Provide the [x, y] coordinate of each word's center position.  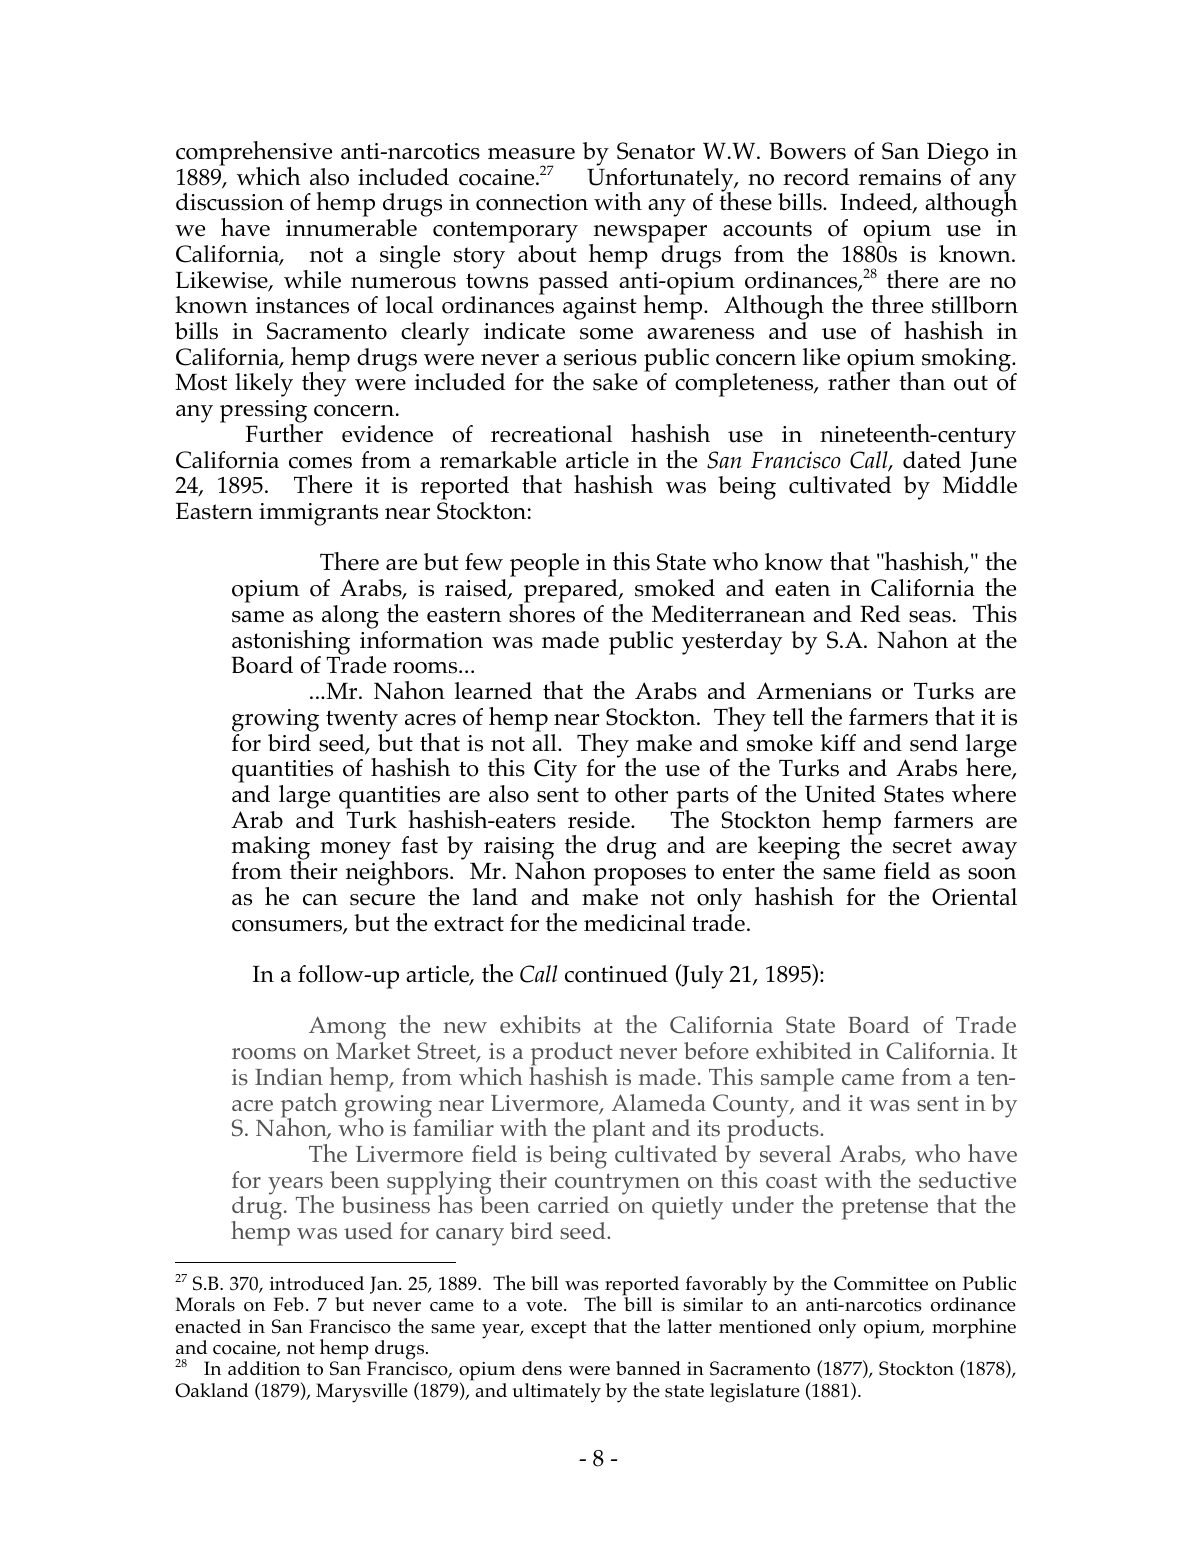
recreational [551, 434]
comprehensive [254, 154]
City [555, 771]
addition [264, 1368]
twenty [362, 721]
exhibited [804, 1050]
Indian [289, 1076]
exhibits [540, 1024]
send [934, 743]
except [558, 1330]
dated [932, 460]
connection [532, 202]
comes [320, 463]
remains [900, 177]
